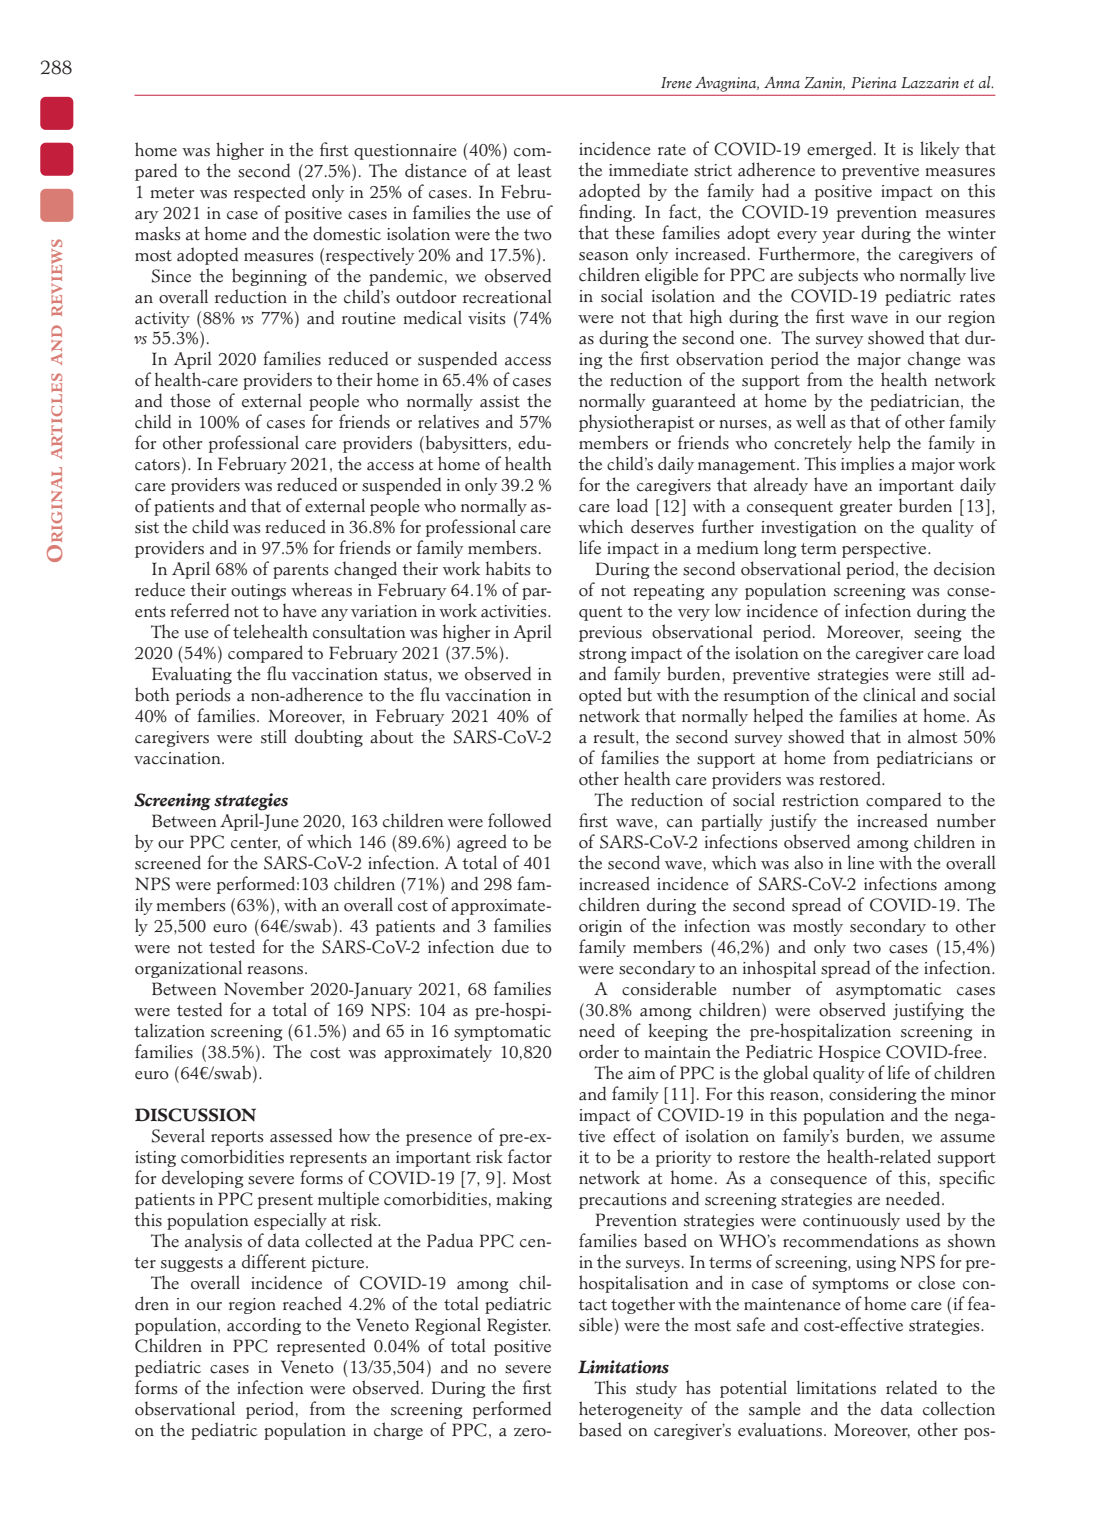  Describe the element at coordinates (264, 988) in the screenshot. I see `November` at that location.
